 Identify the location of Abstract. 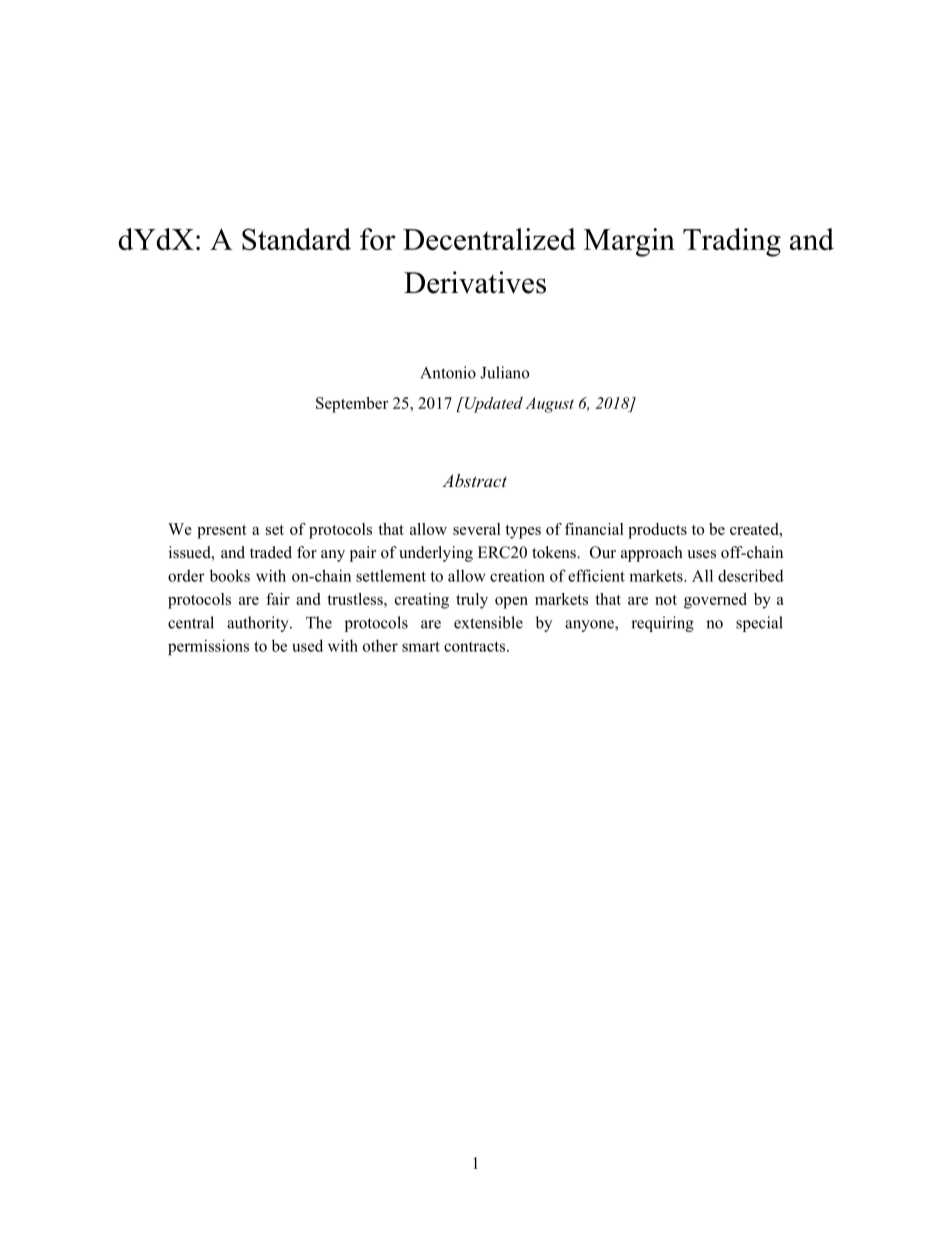
(474, 480).
